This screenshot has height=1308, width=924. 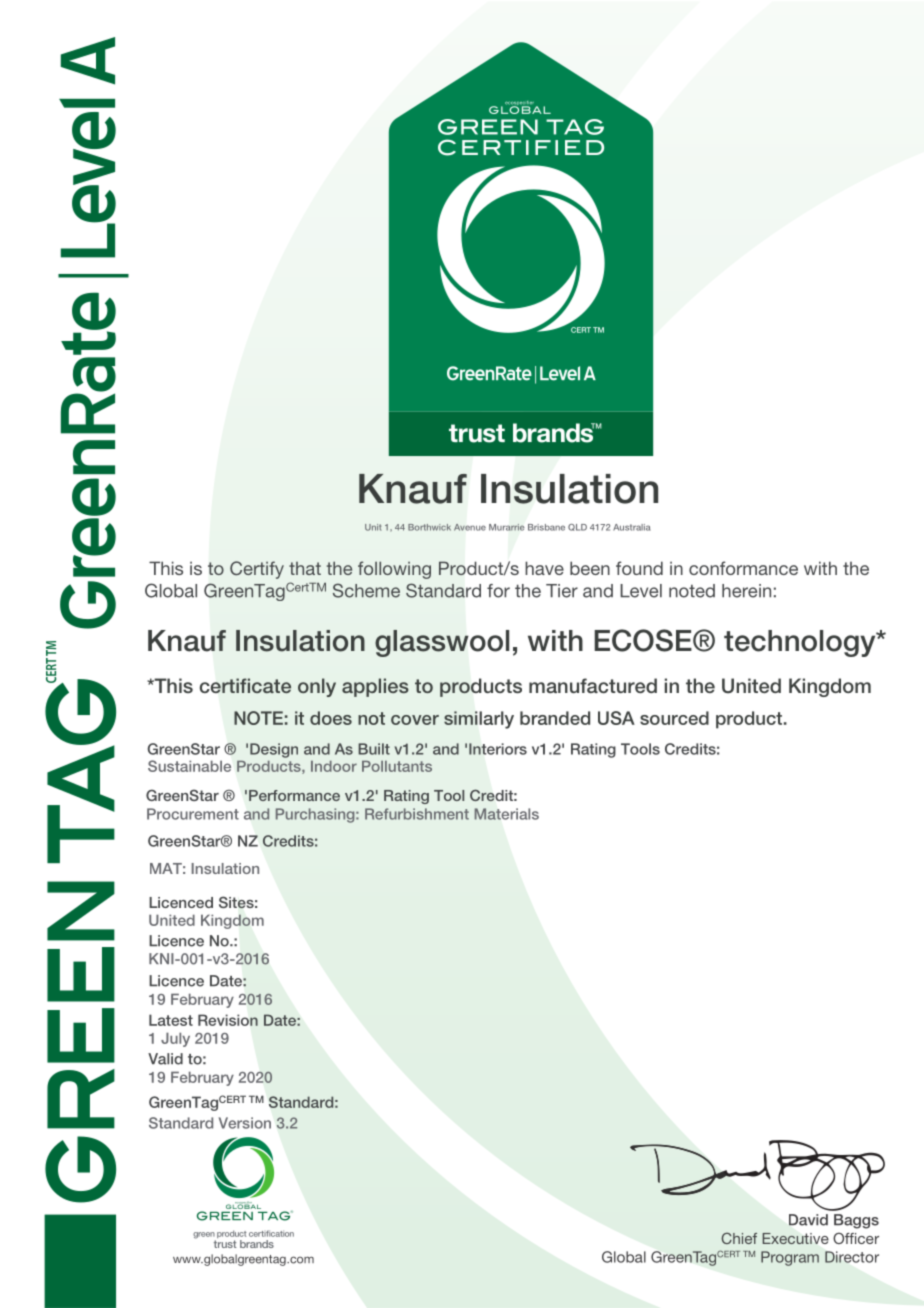 I want to click on Chief, so click(x=739, y=1238).
